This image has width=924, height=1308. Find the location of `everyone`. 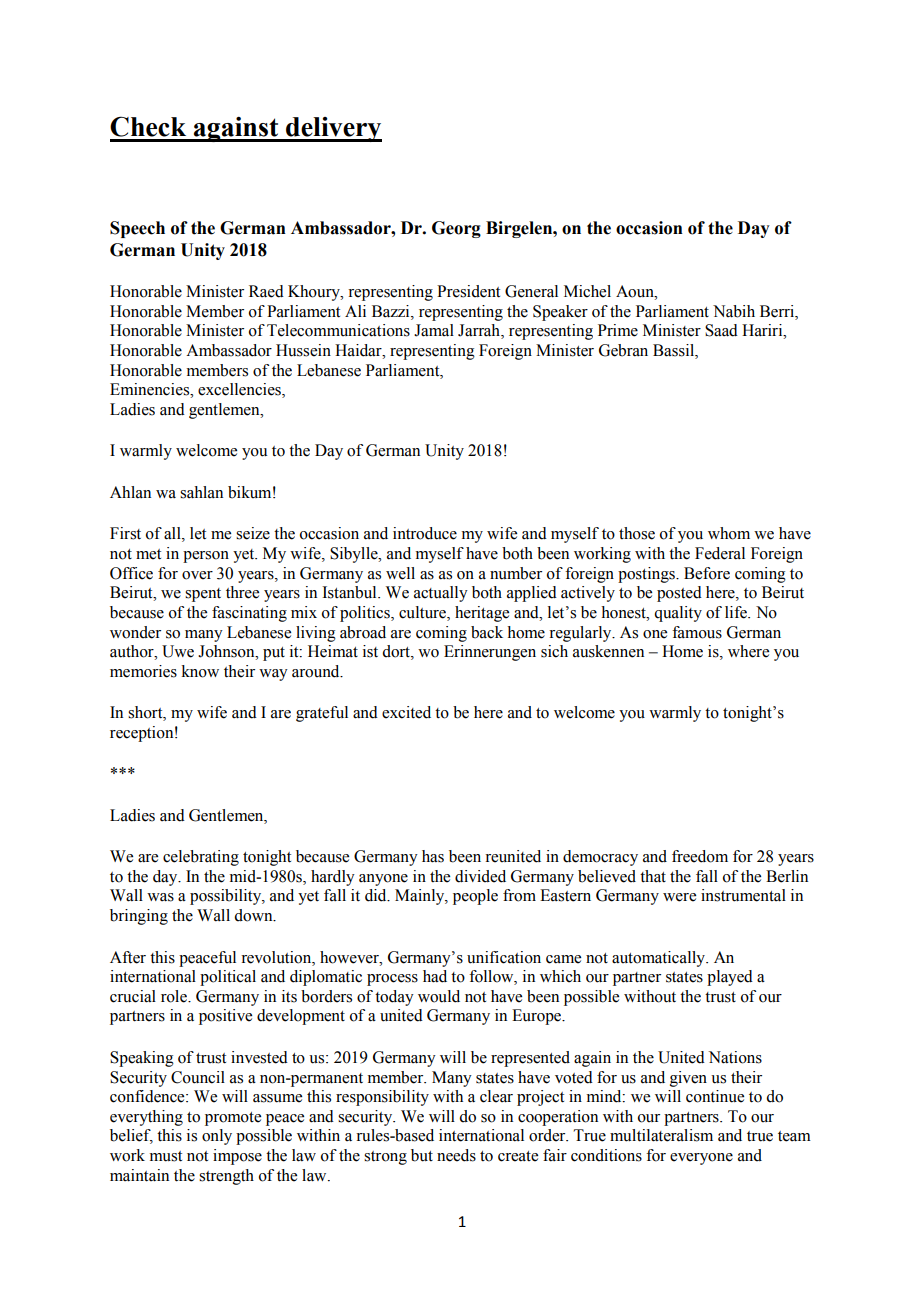

everyone is located at coordinates (701, 1159).
